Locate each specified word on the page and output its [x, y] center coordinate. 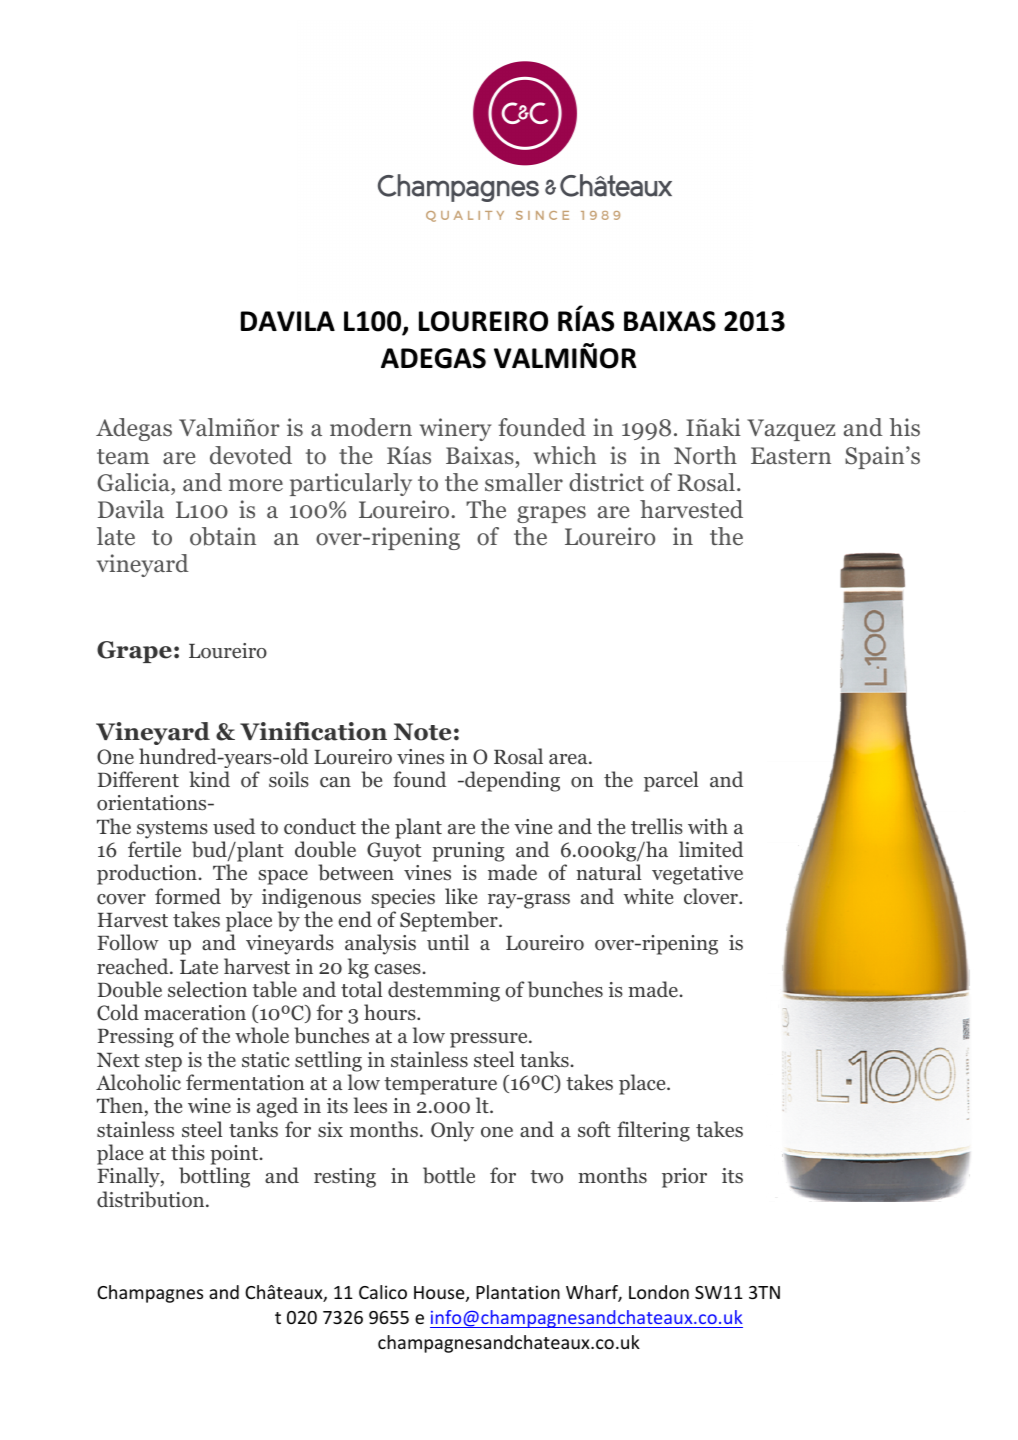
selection [207, 989]
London [659, 1292]
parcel [671, 781]
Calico [383, 1292]
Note [422, 732]
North [705, 455]
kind [209, 779]
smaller [524, 482]
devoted [251, 455]
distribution [152, 1199]
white [648, 896]
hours [391, 1012]
